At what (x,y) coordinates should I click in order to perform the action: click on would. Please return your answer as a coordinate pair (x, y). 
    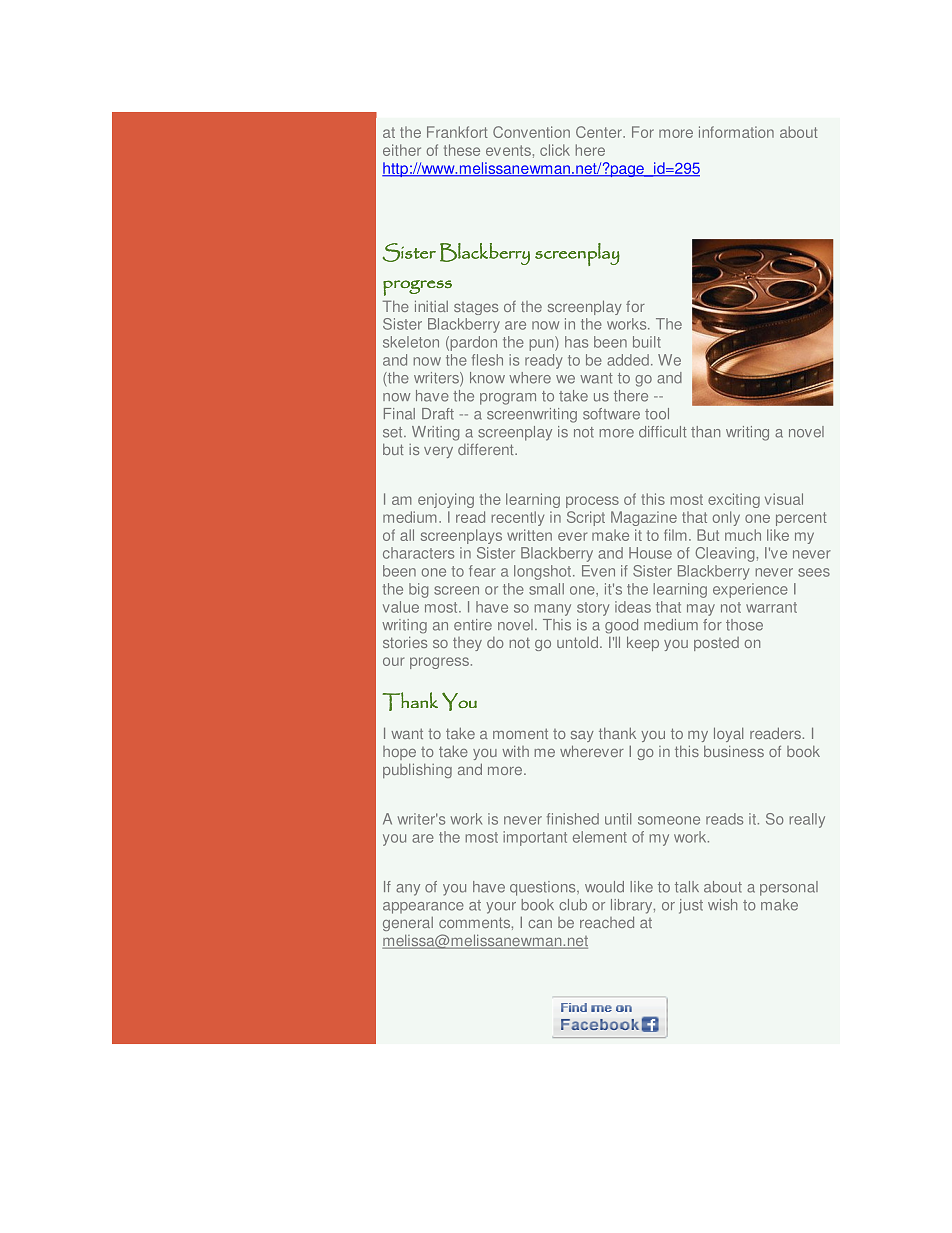
    Looking at the image, I should click on (604, 887).
